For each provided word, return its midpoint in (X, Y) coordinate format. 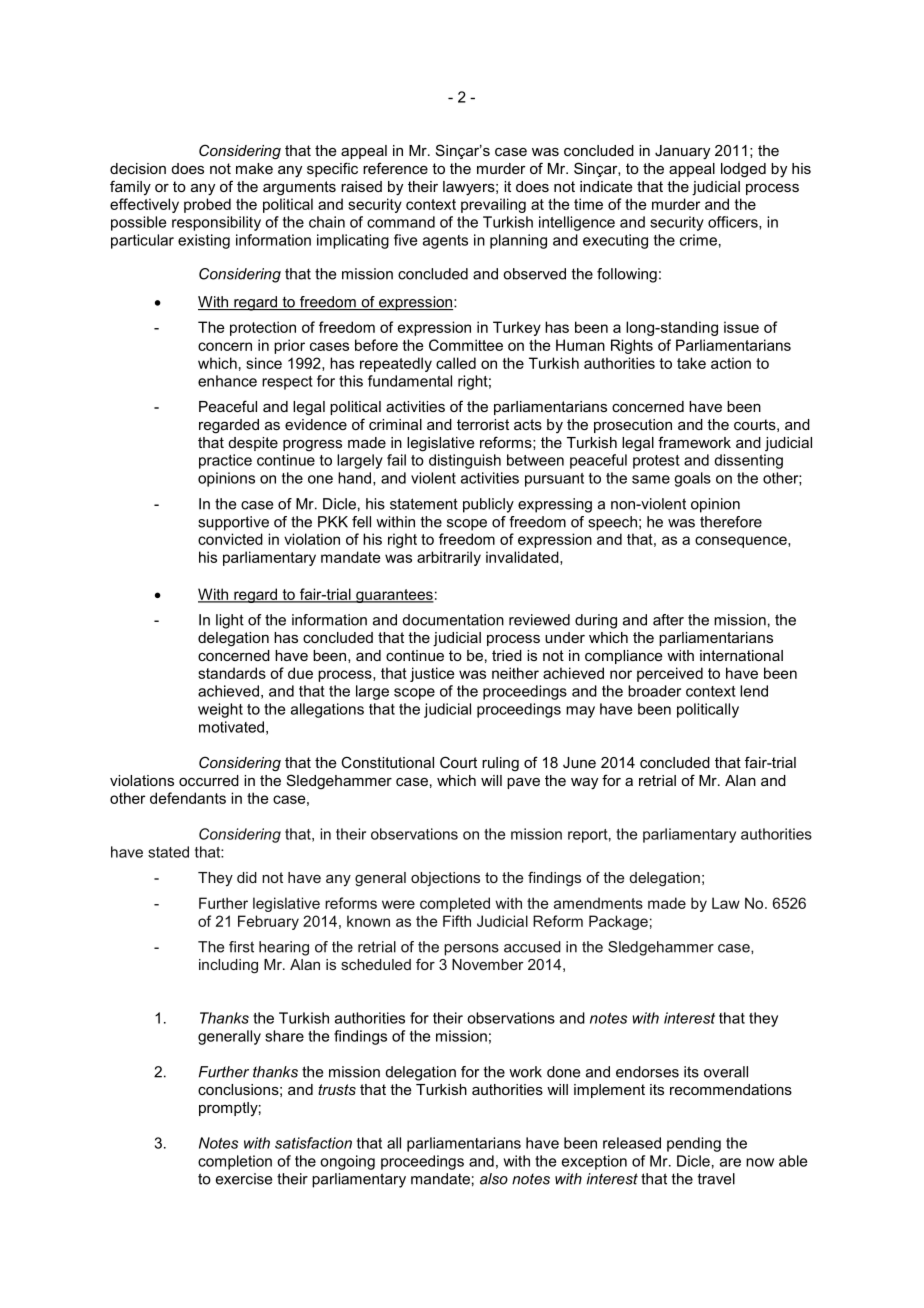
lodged (743, 170)
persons (471, 950)
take (691, 363)
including (228, 966)
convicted (230, 539)
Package (618, 922)
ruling (500, 764)
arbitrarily (449, 558)
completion (235, 1162)
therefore (731, 522)
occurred (209, 780)
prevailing (493, 205)
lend (754, 691)
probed (207, 205)
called (456, 363)
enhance (227, 381)
